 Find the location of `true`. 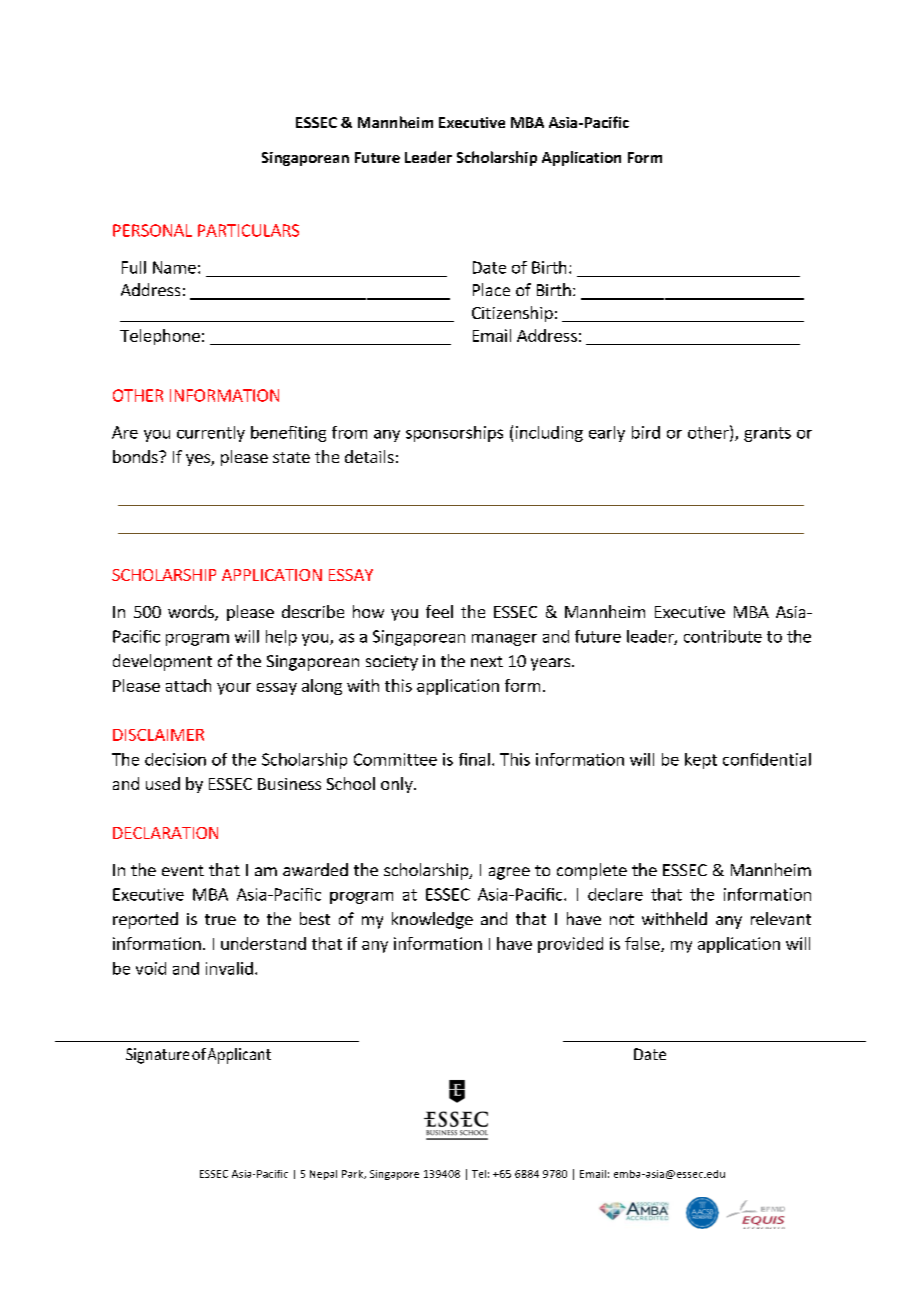

true is located at coordinates (220, 919).
